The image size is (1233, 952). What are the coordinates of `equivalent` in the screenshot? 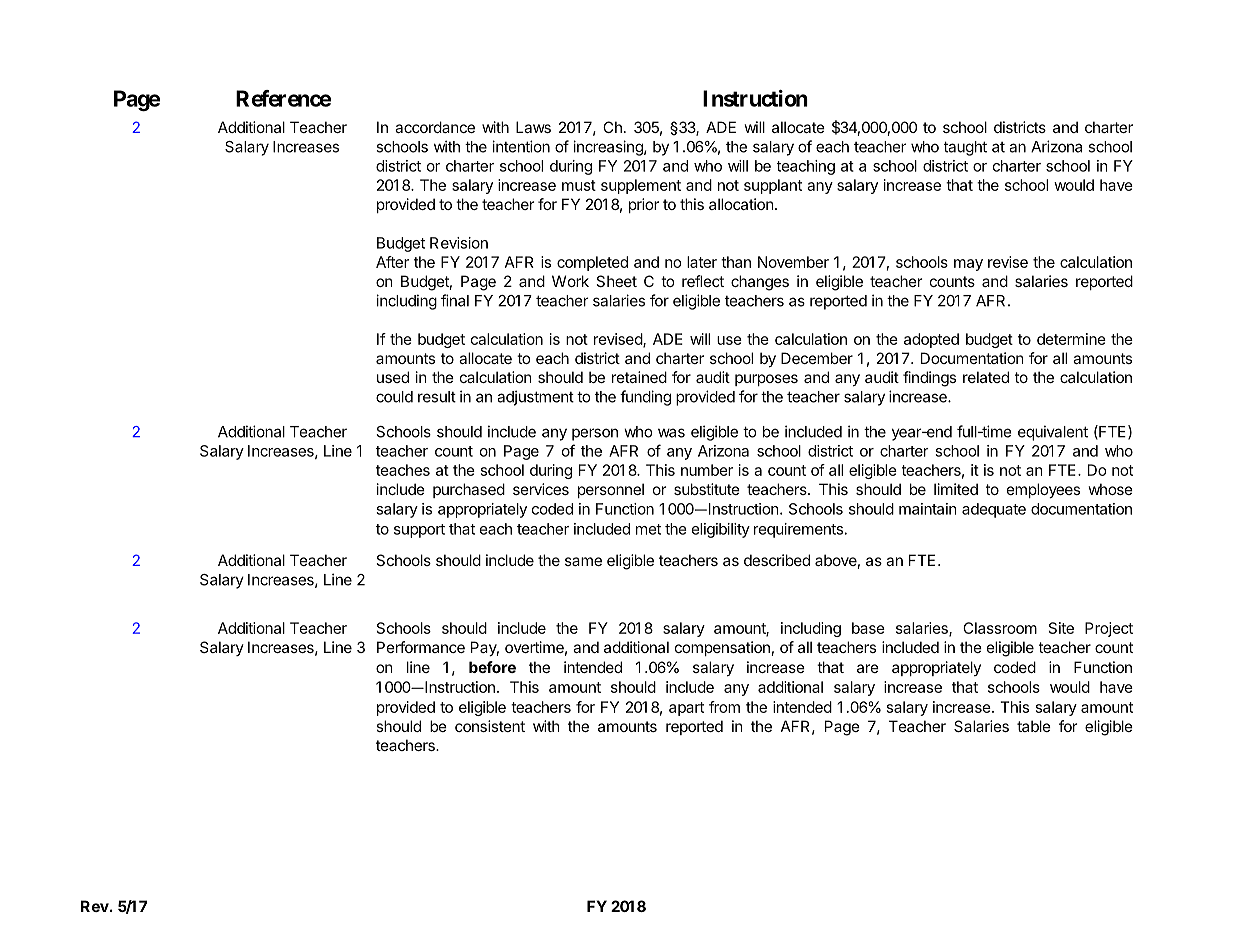 It's located at (1053, 433).
